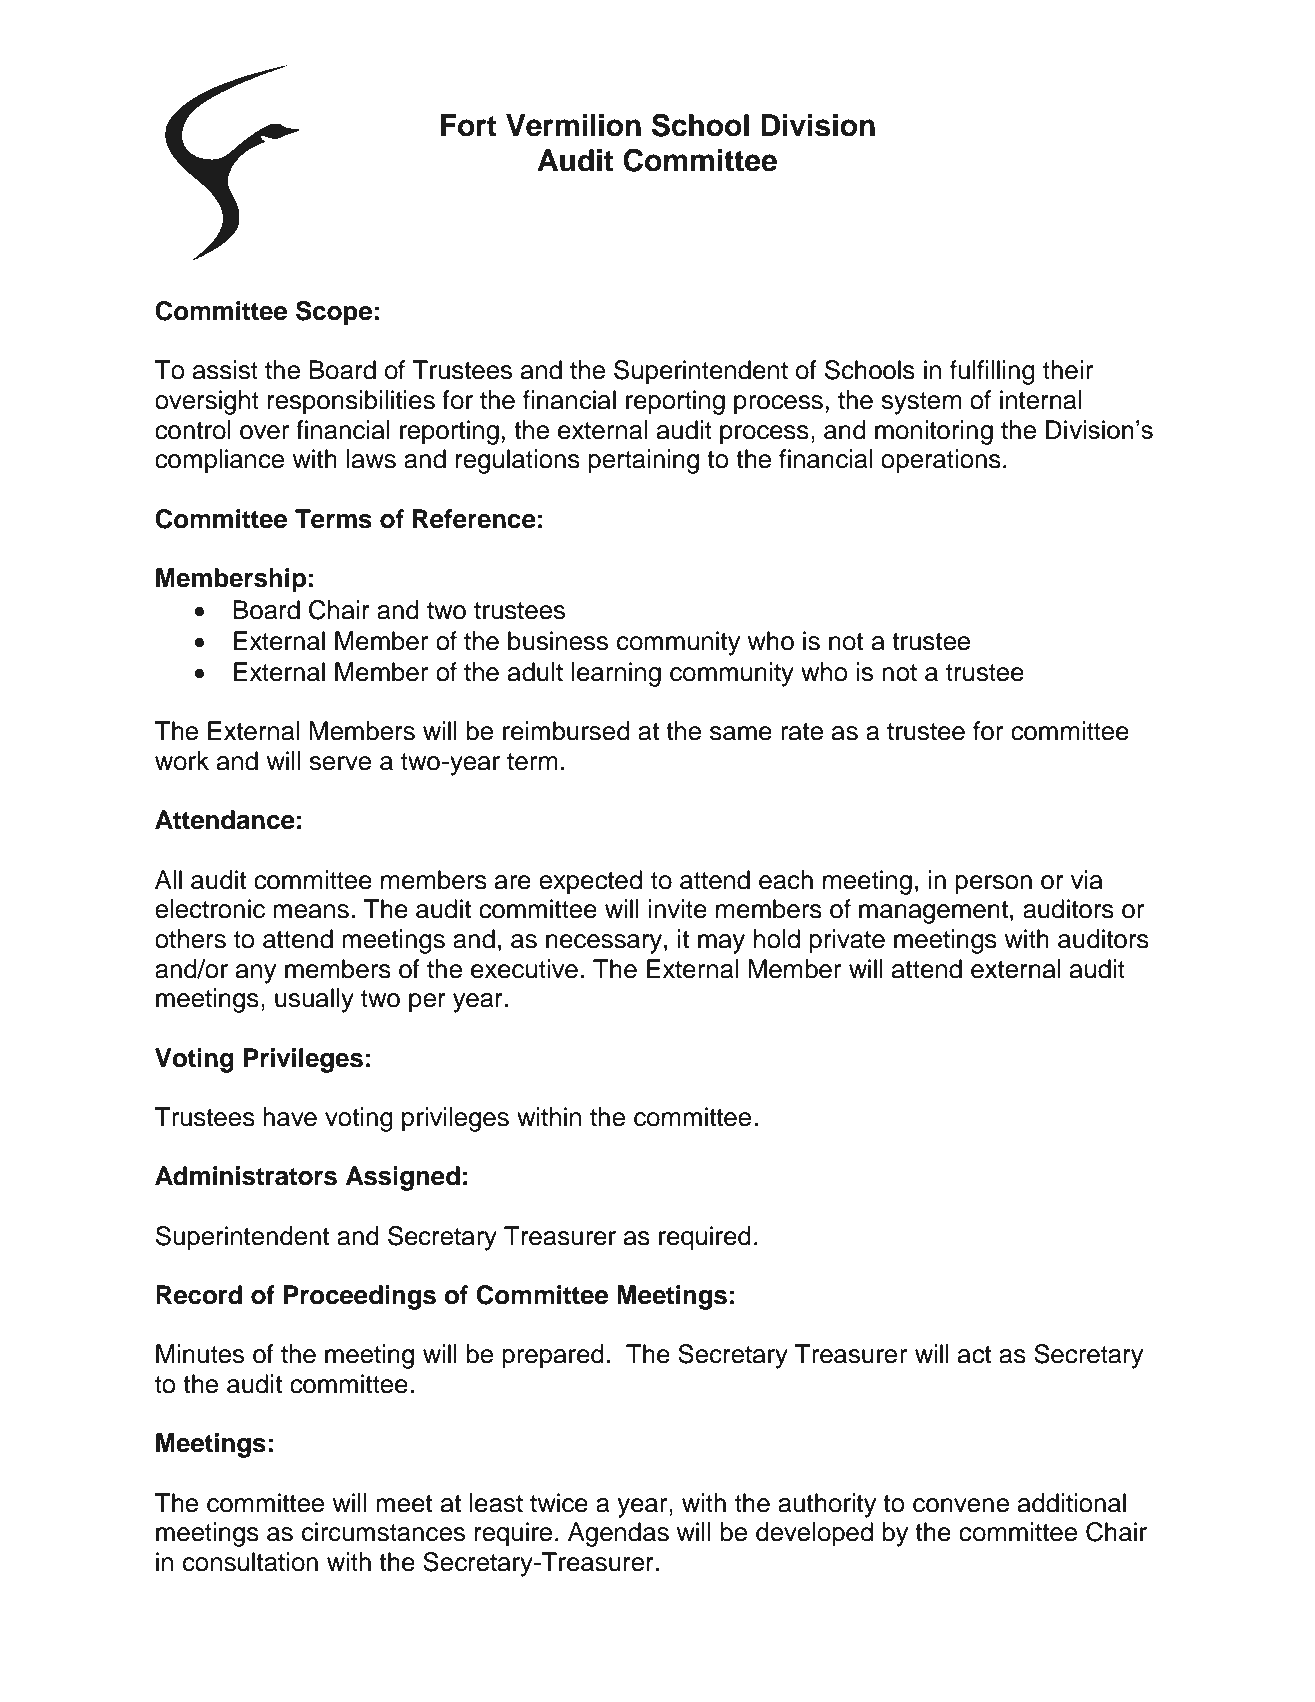  Describe the element at coordinates (573, 125) in the screenshot. I see `Vermilion` at that location.
